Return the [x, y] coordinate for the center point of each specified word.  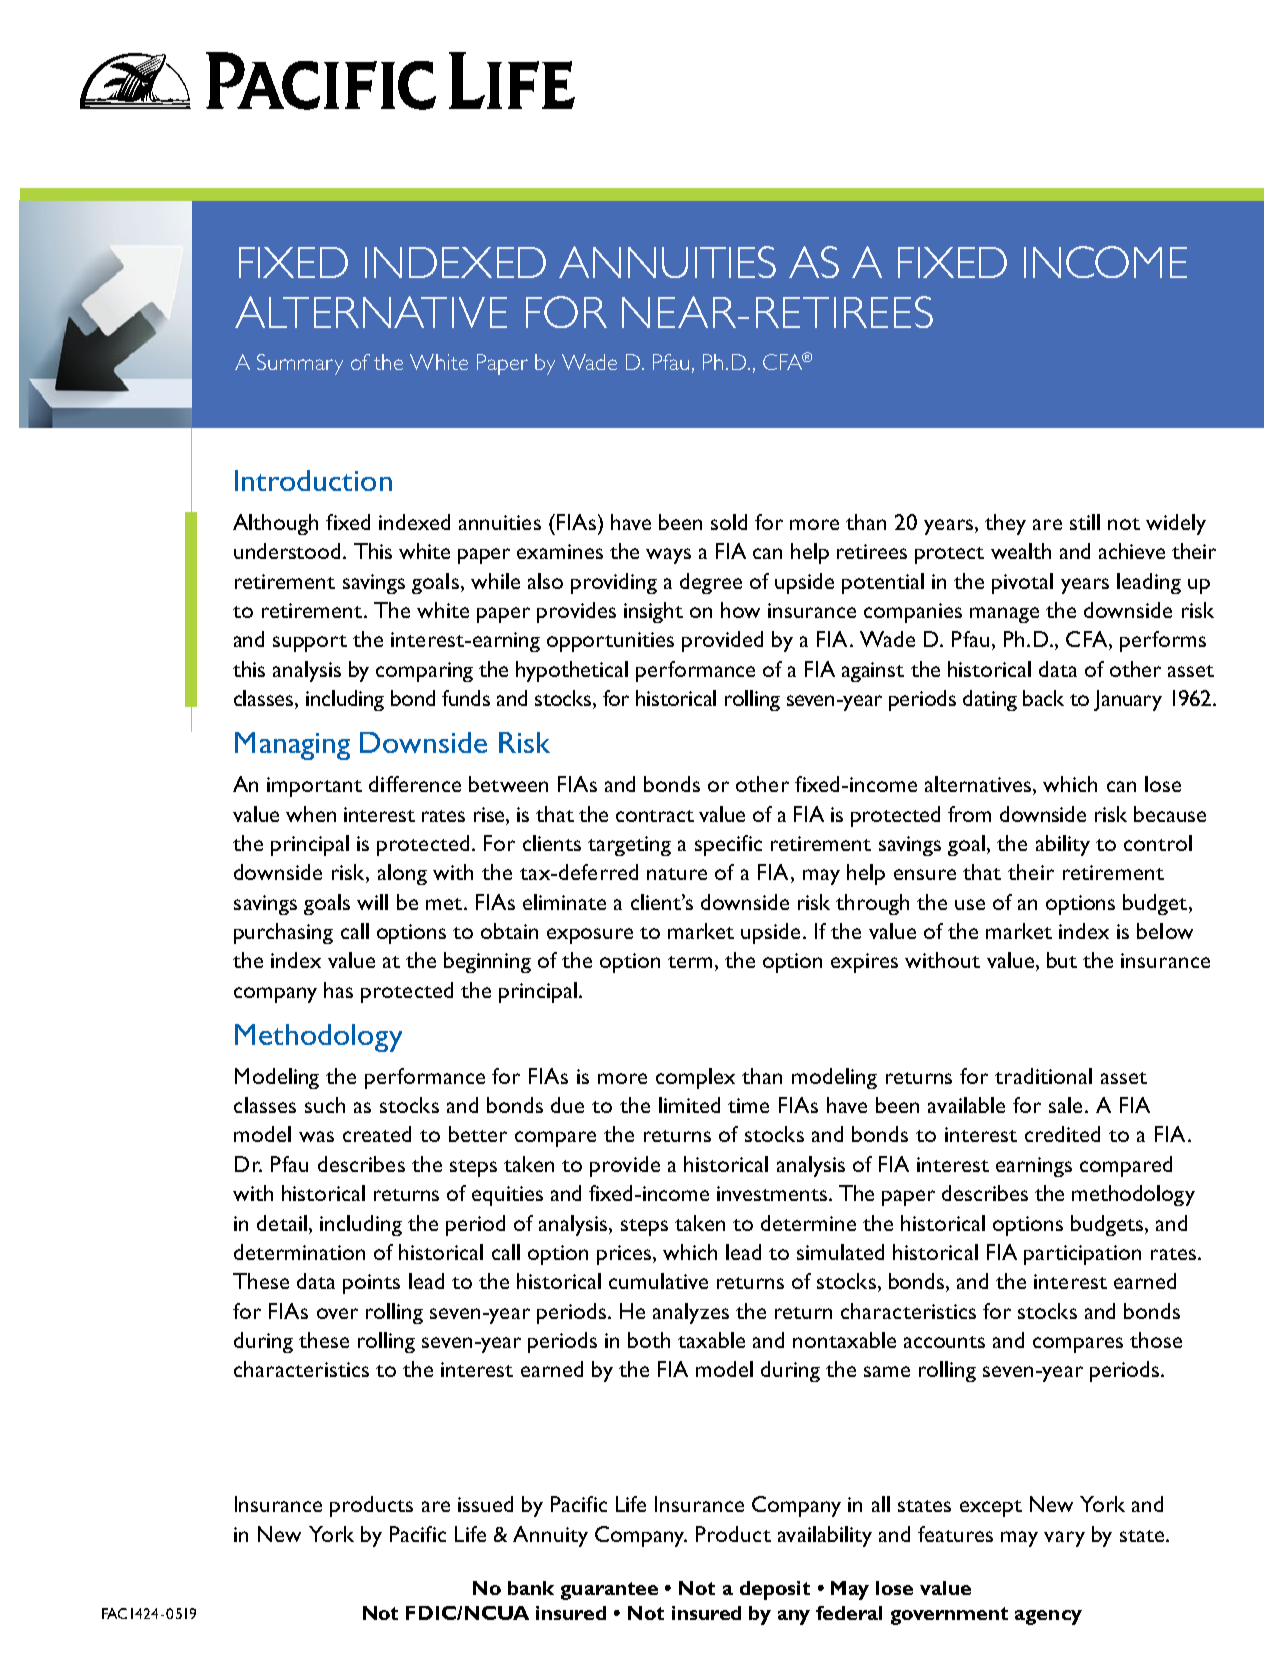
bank [531, 1588]
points [371, 1284]
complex [695, 1078]
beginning [487, 962]
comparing [424, 672]
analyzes [691, 1313]
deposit [775, 1590]
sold [729, 522]
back [1043, 698]
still [1085, 522]
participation [1082, 1255]
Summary [300, 364]
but [1062, 960]
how [740, 610]
